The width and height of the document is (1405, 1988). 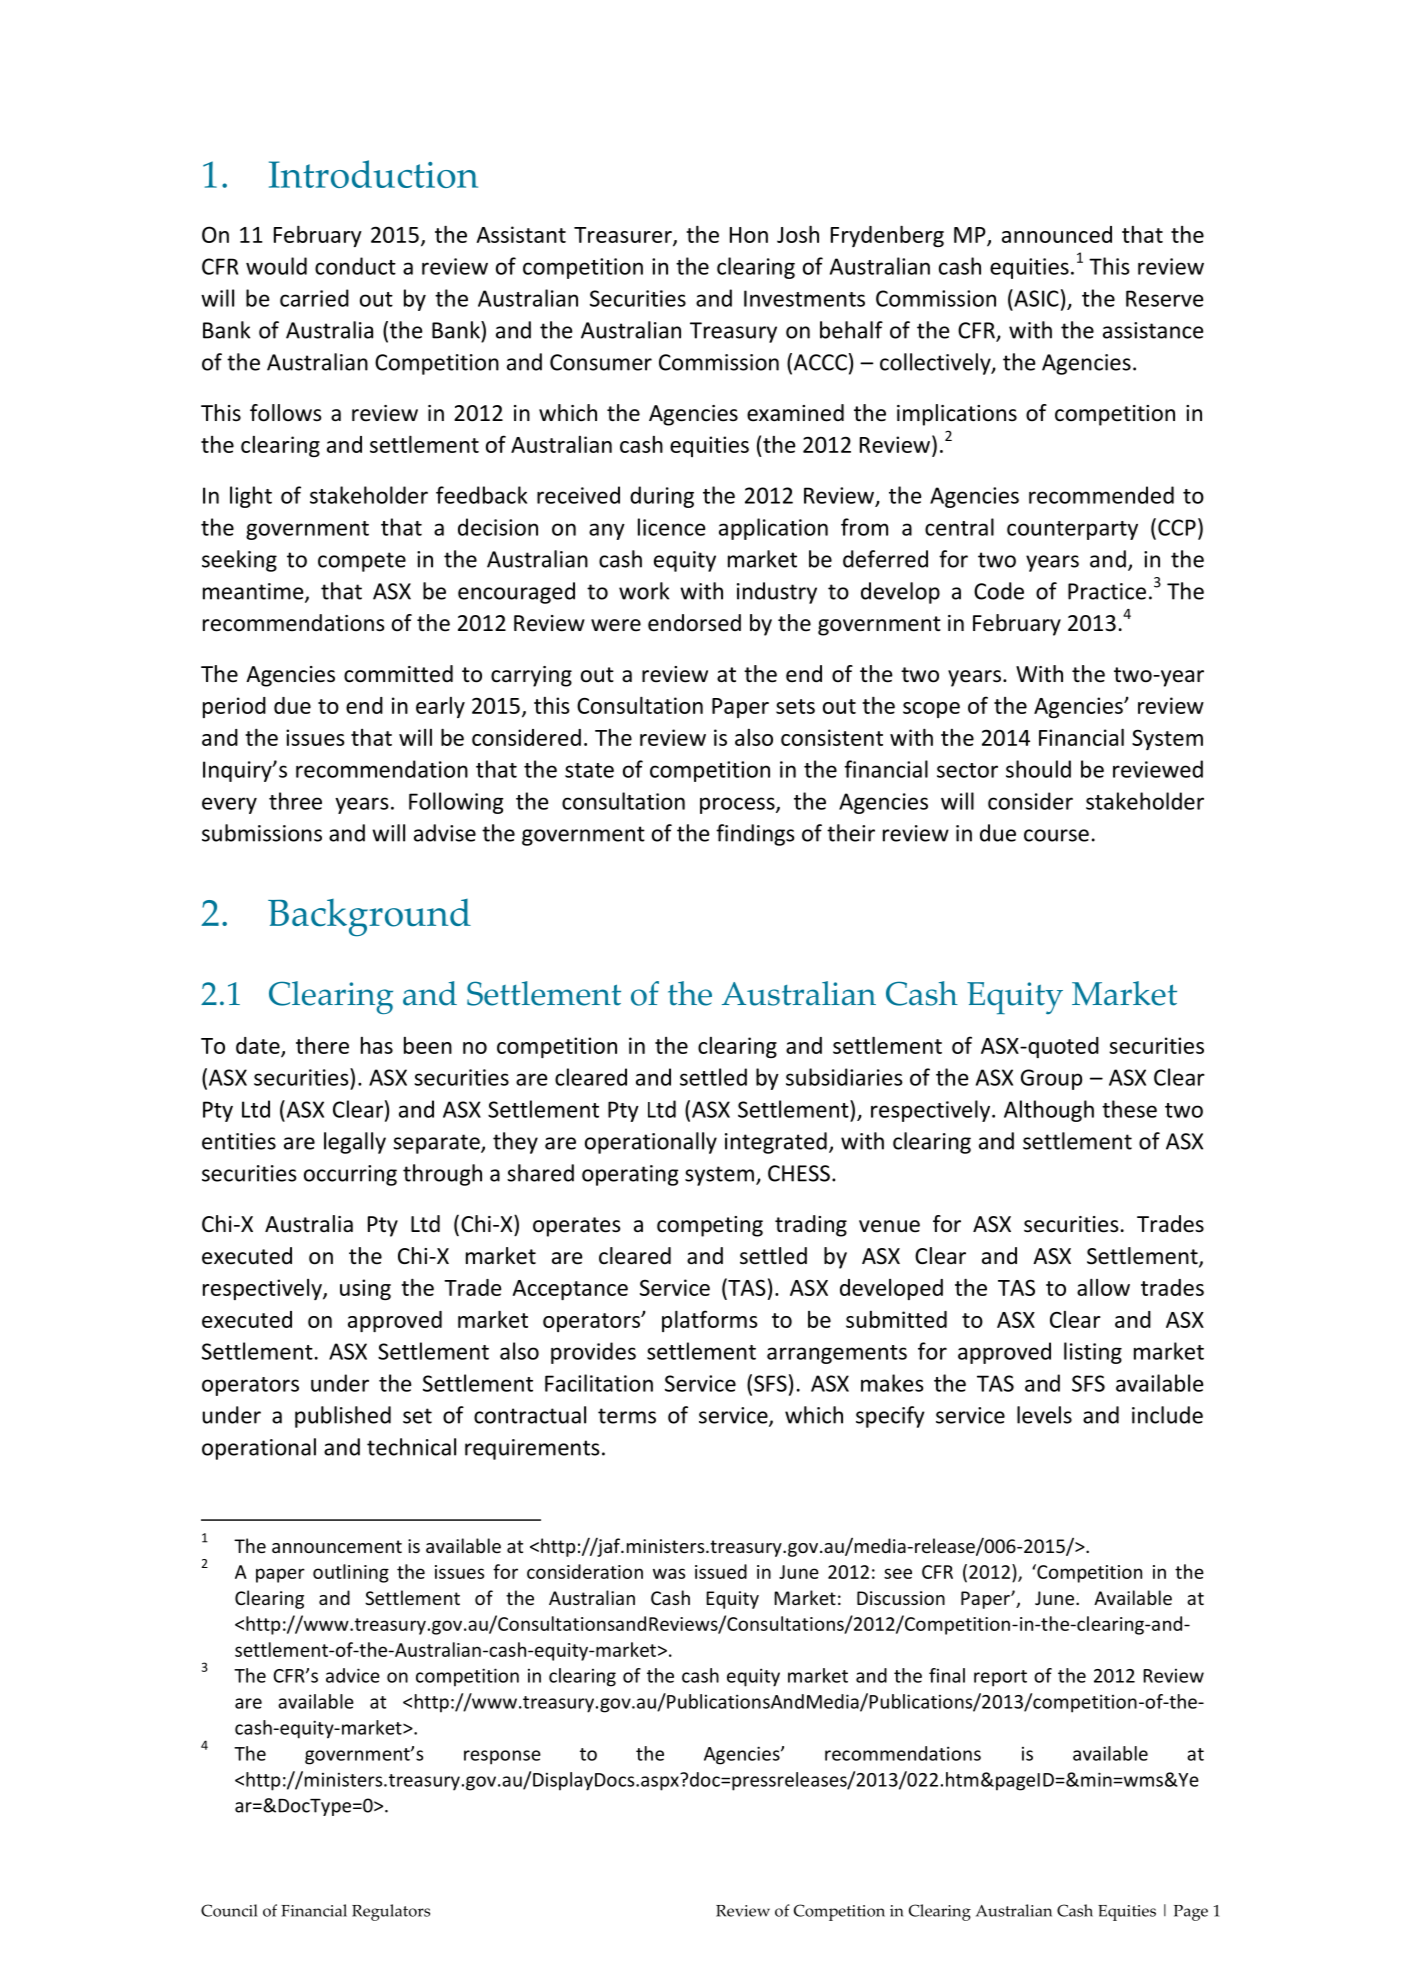 What do you see at coordinates (355, 266) in the document?
I see `conduct` at bounding box center [355, 266].
